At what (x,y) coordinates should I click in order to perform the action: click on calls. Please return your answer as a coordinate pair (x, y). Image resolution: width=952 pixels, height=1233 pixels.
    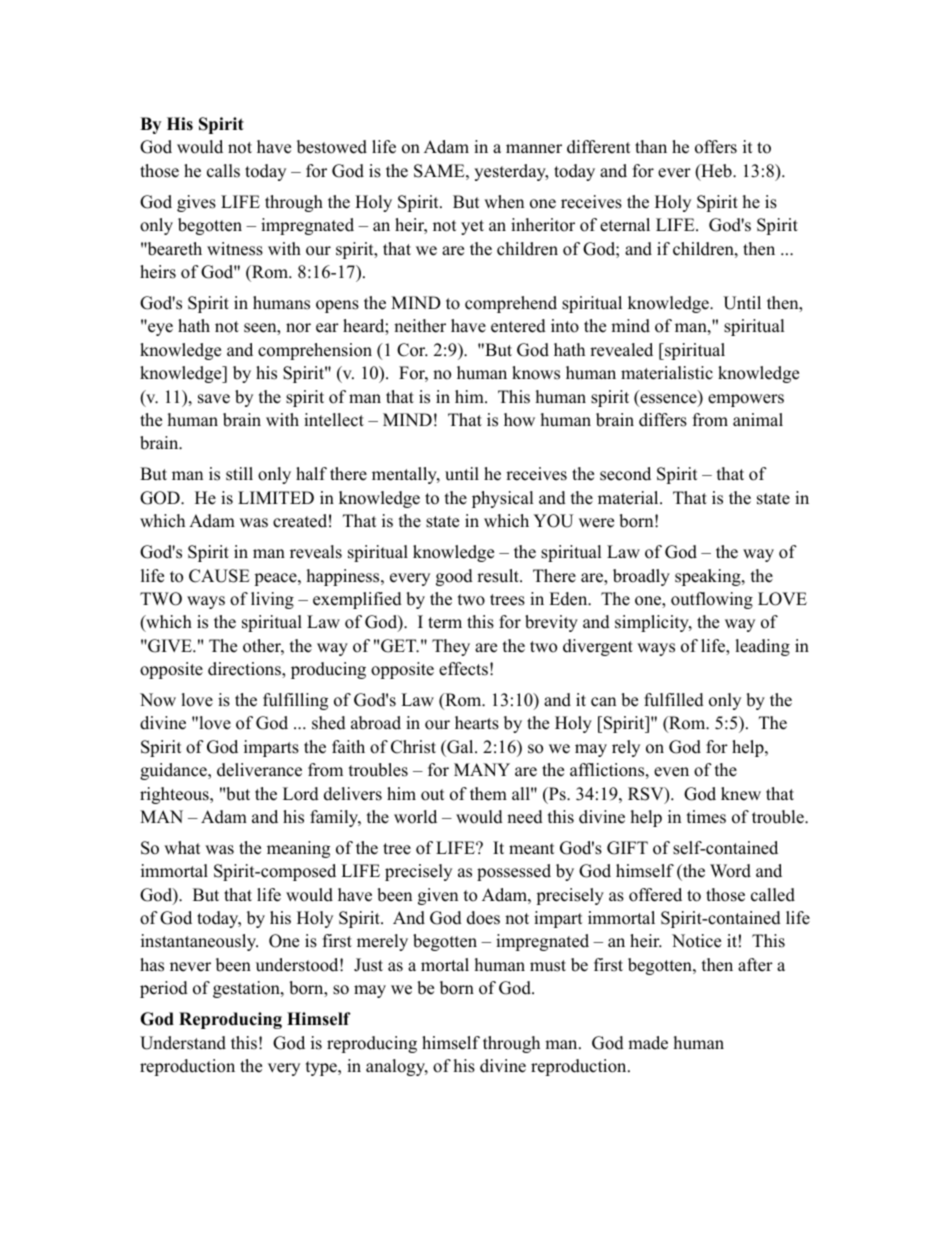
    Looking at the image, I should click on (223, 171).
